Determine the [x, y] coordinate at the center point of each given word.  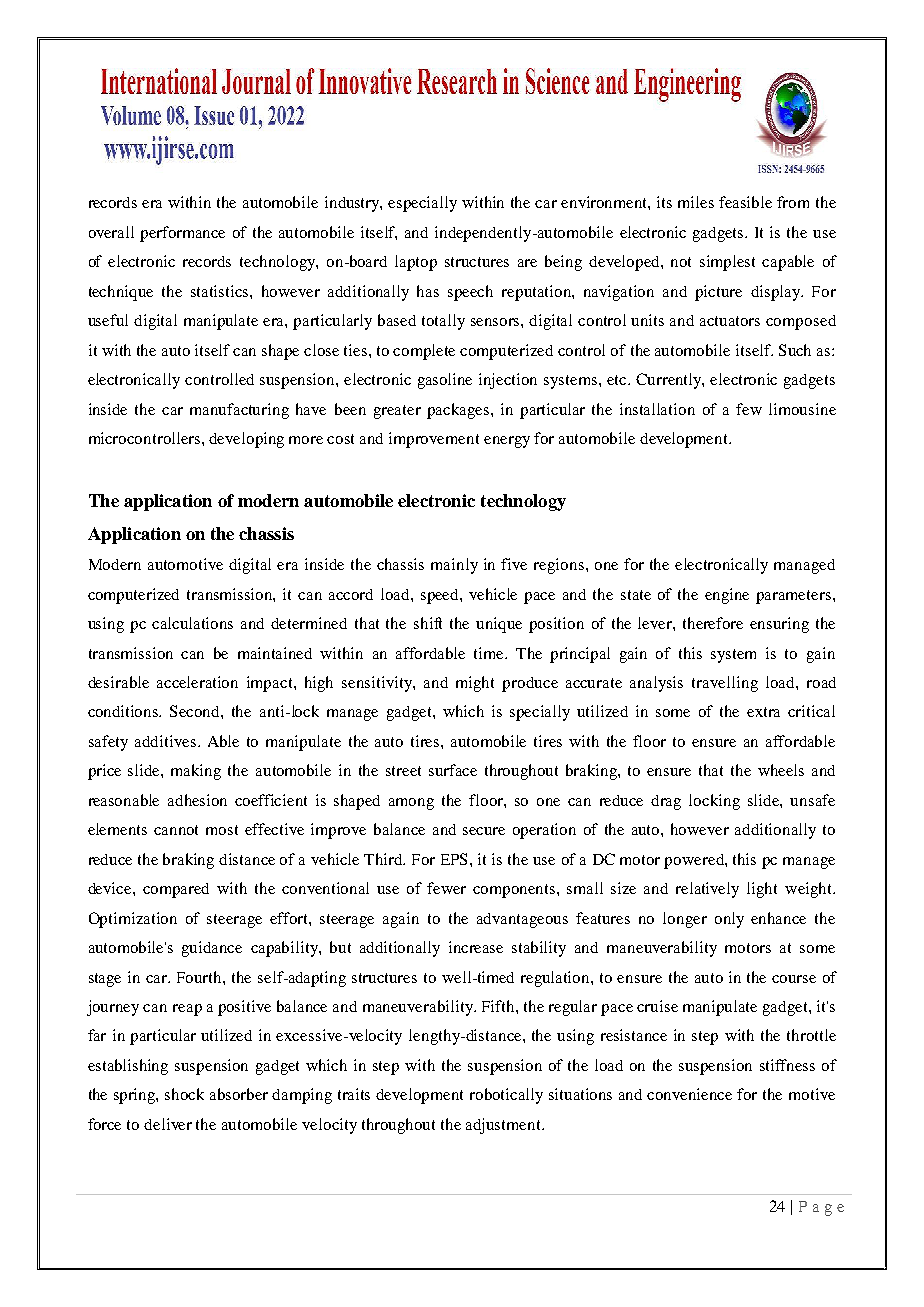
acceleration [197, 682]
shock [184, 1094]
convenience [689, 1094]
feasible [745, 202]
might [475, 684]
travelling [725, 684]
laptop [416, 263]
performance [182, 234]
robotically [506, 1096]
